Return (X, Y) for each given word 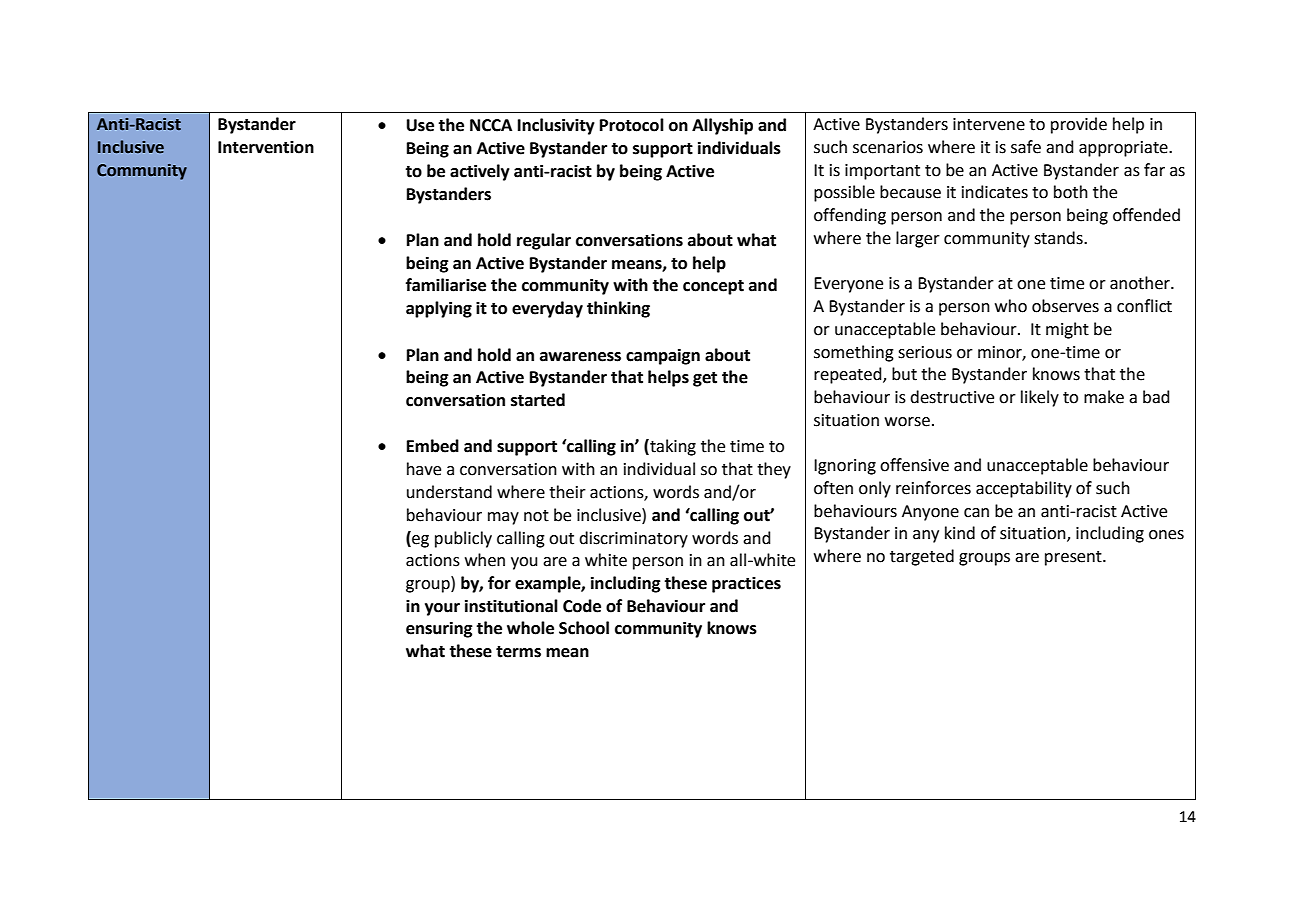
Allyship (722, 126)
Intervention (266, 147)
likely (1040, 398)
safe (1026, 147)
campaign (663, 356)
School (584, 628)
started (538, 400)
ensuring (439, 629)
